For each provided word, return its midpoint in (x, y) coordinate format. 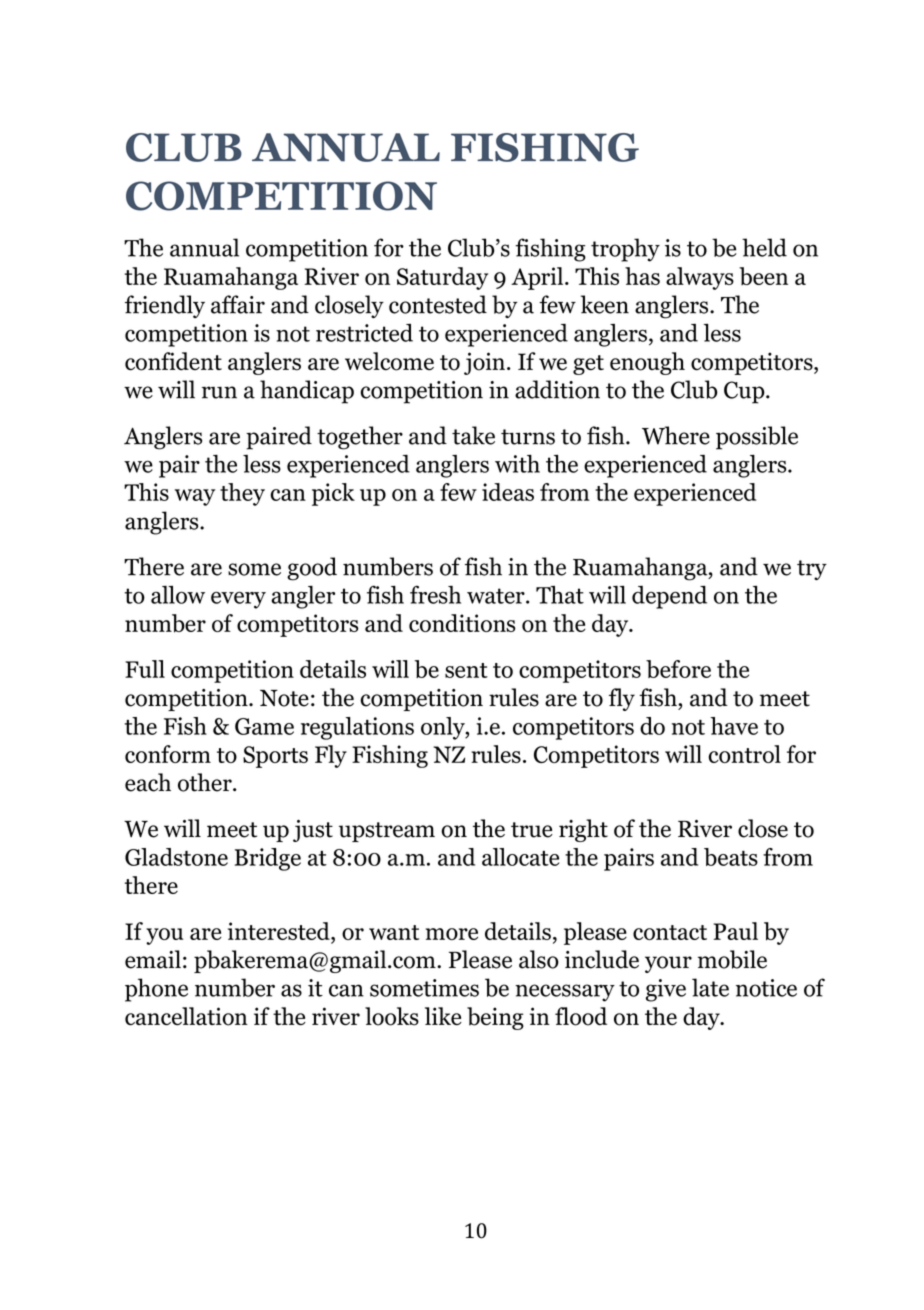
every (238, 600)
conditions (462, 623)
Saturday (442, 278)
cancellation (186, 1016)
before (678, 669)
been (763, 276)
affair (238, 304)
